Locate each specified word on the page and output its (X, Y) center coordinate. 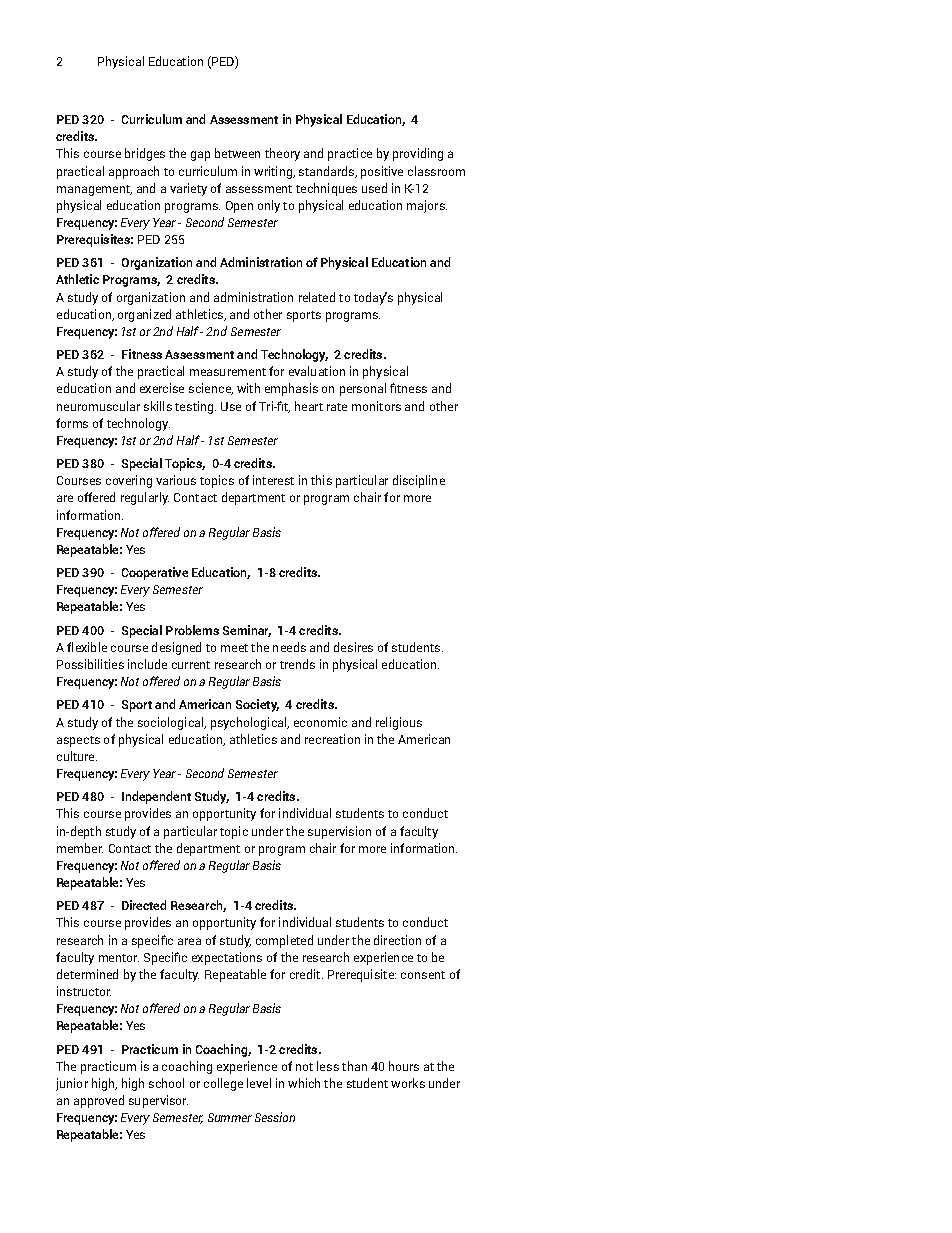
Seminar (247, 631)
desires (353, 647)
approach (134, 172)
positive (382, 172)
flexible (87, 647)
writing (274, 172)
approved (99, 1101)
